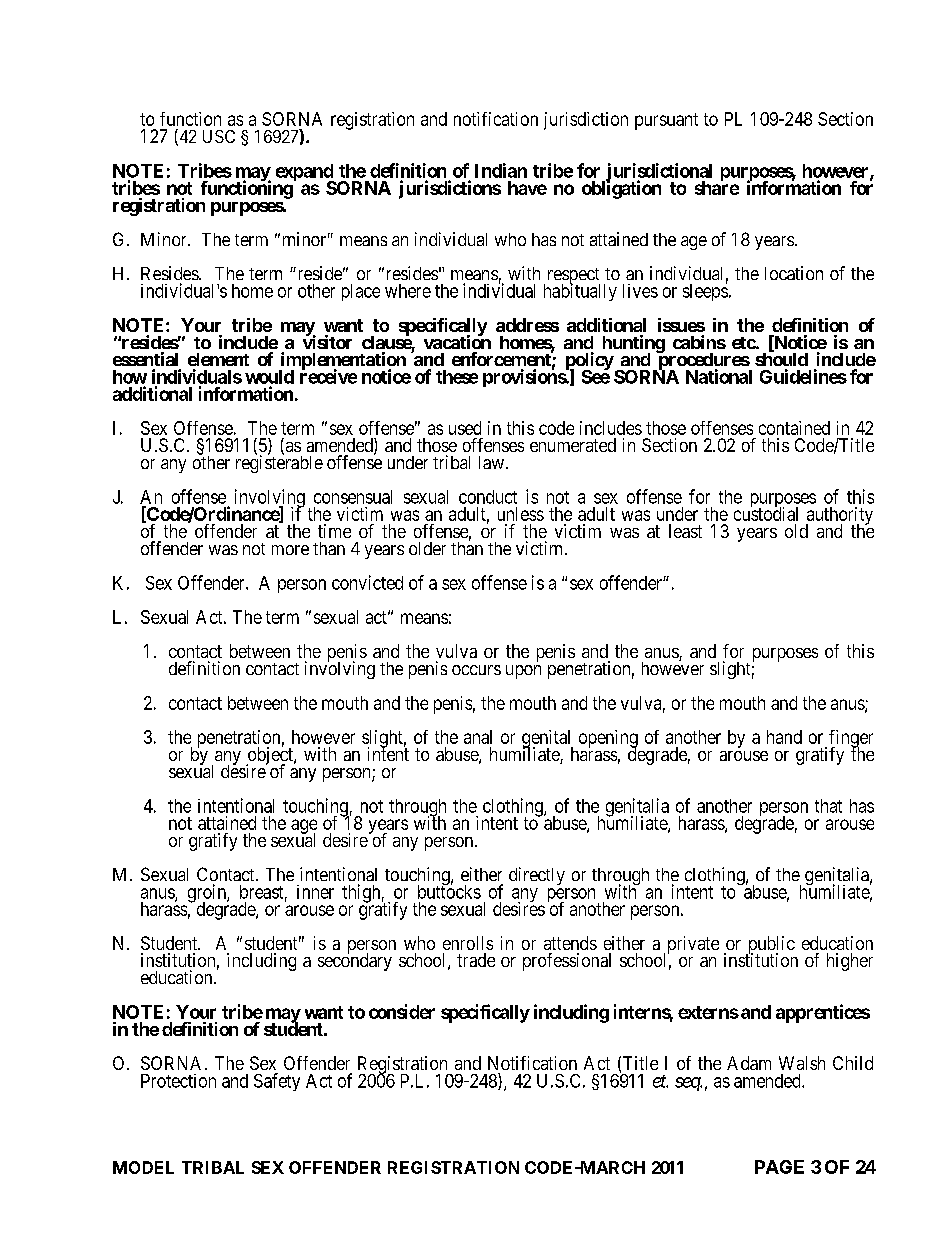 The width and height of the screenshot is (952, 1233). I want to click on that, so click(828, 806).
